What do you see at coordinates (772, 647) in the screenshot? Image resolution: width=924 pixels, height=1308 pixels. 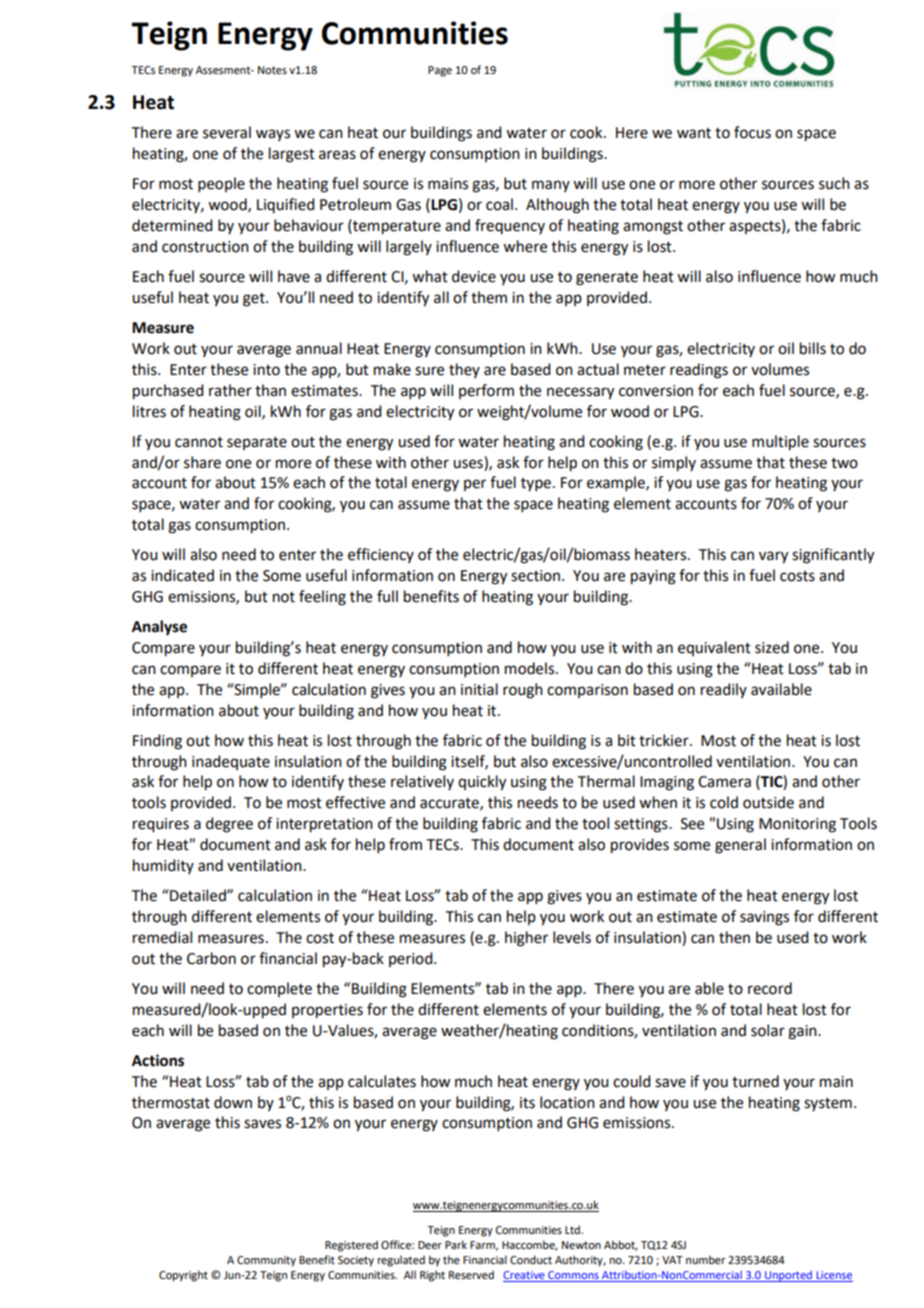 I see `sized` at bounding box center [772, 647].
